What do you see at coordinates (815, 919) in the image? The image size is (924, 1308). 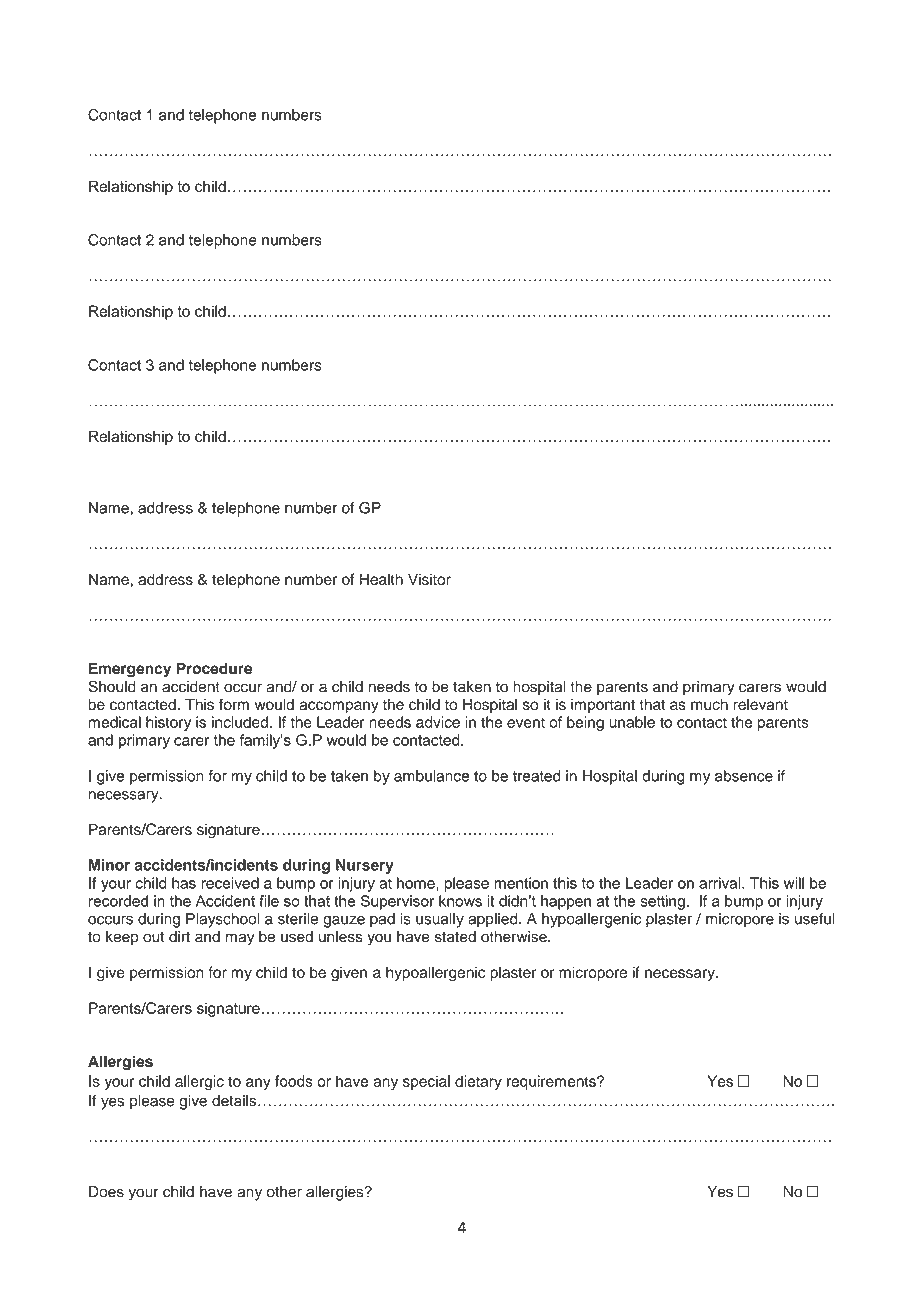 I see `useful` at bounding box center [815, 919].
